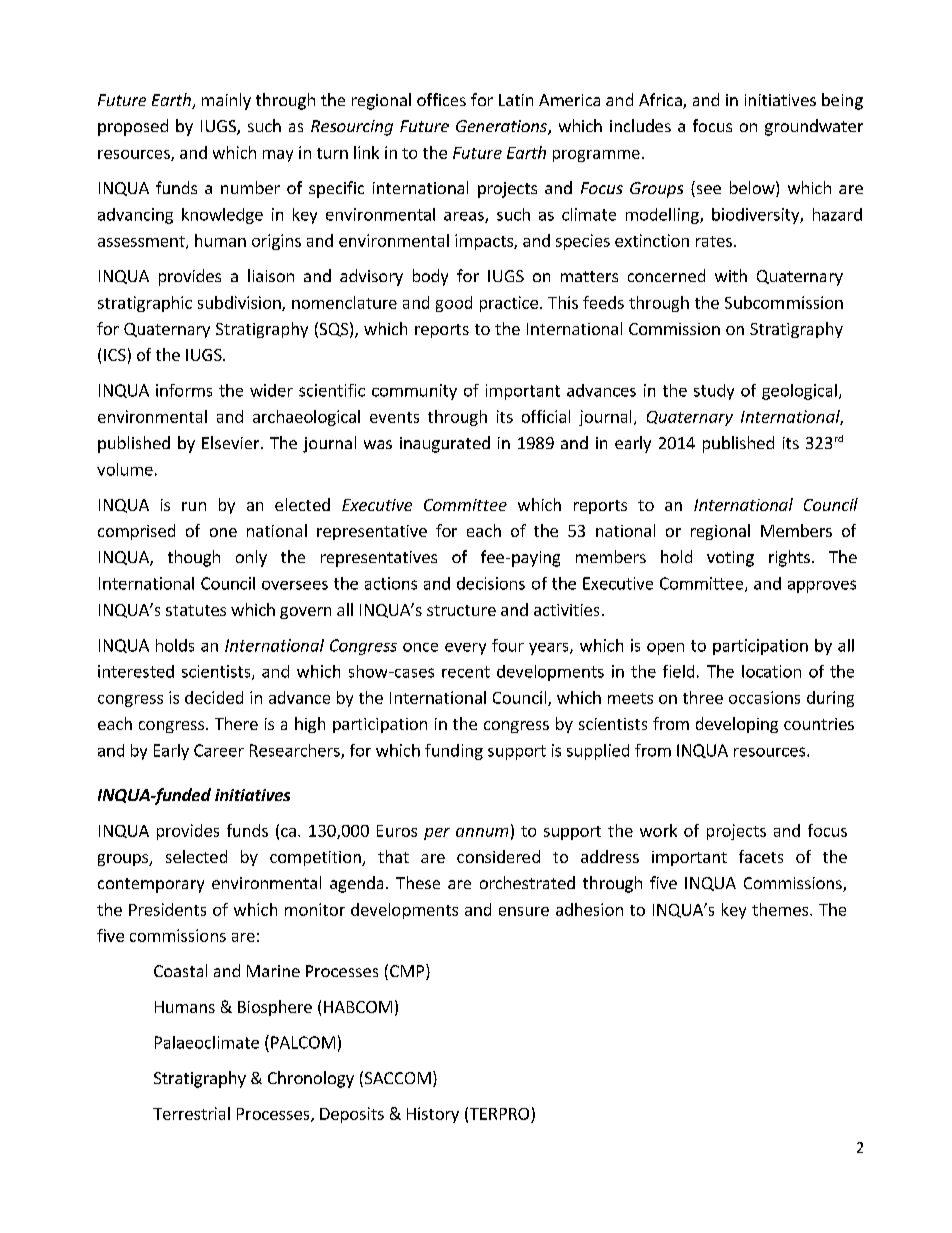 This screenshot has width=952, height=1233. I want to click on mainly, so click(226, 101).
